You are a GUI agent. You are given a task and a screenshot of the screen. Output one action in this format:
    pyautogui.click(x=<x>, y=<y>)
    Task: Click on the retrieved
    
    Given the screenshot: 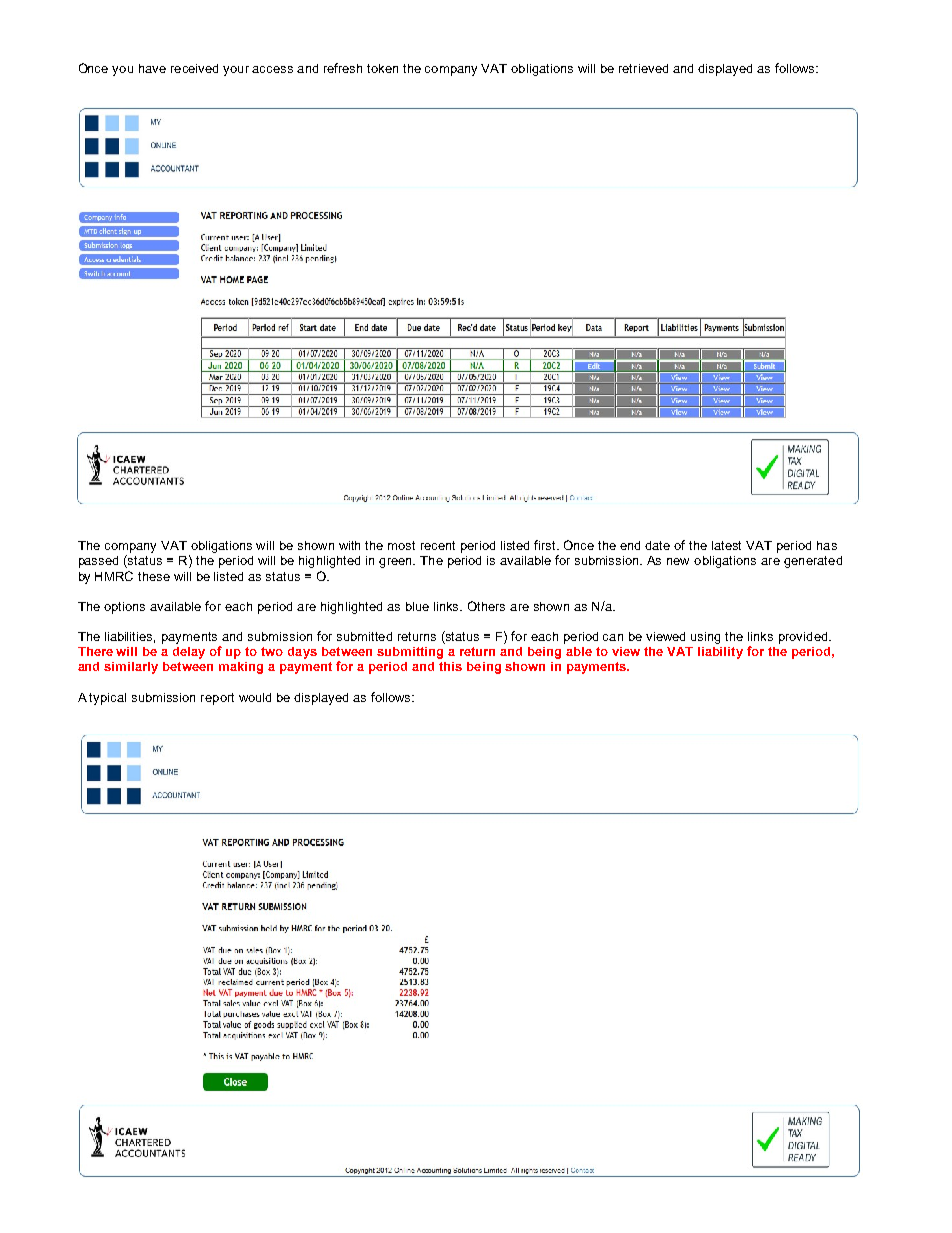 What is the action you would take?
    pyautogui.click(x=643, y=68)
